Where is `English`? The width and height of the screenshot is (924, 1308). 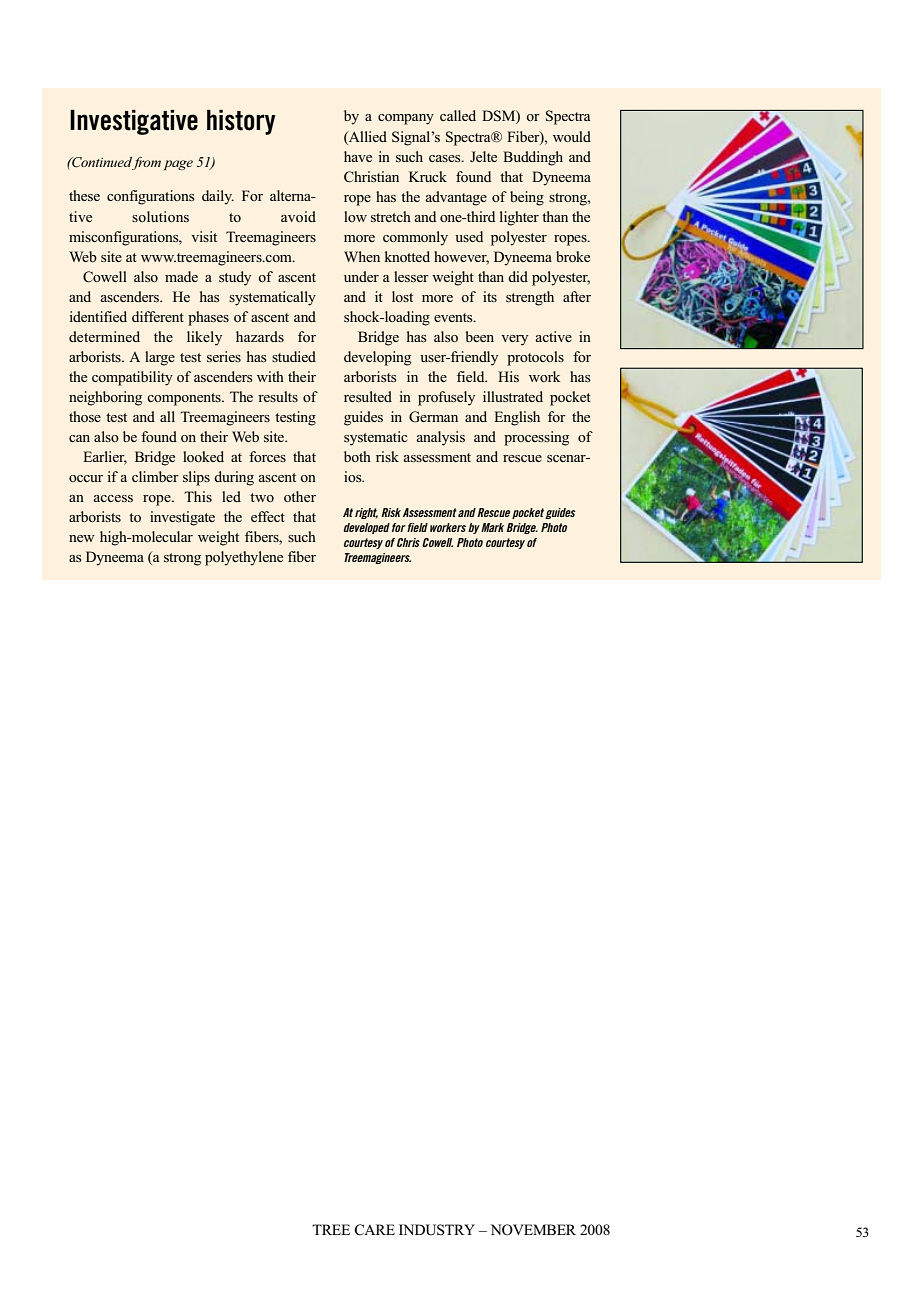
English is located at coordinates (517, 418).
